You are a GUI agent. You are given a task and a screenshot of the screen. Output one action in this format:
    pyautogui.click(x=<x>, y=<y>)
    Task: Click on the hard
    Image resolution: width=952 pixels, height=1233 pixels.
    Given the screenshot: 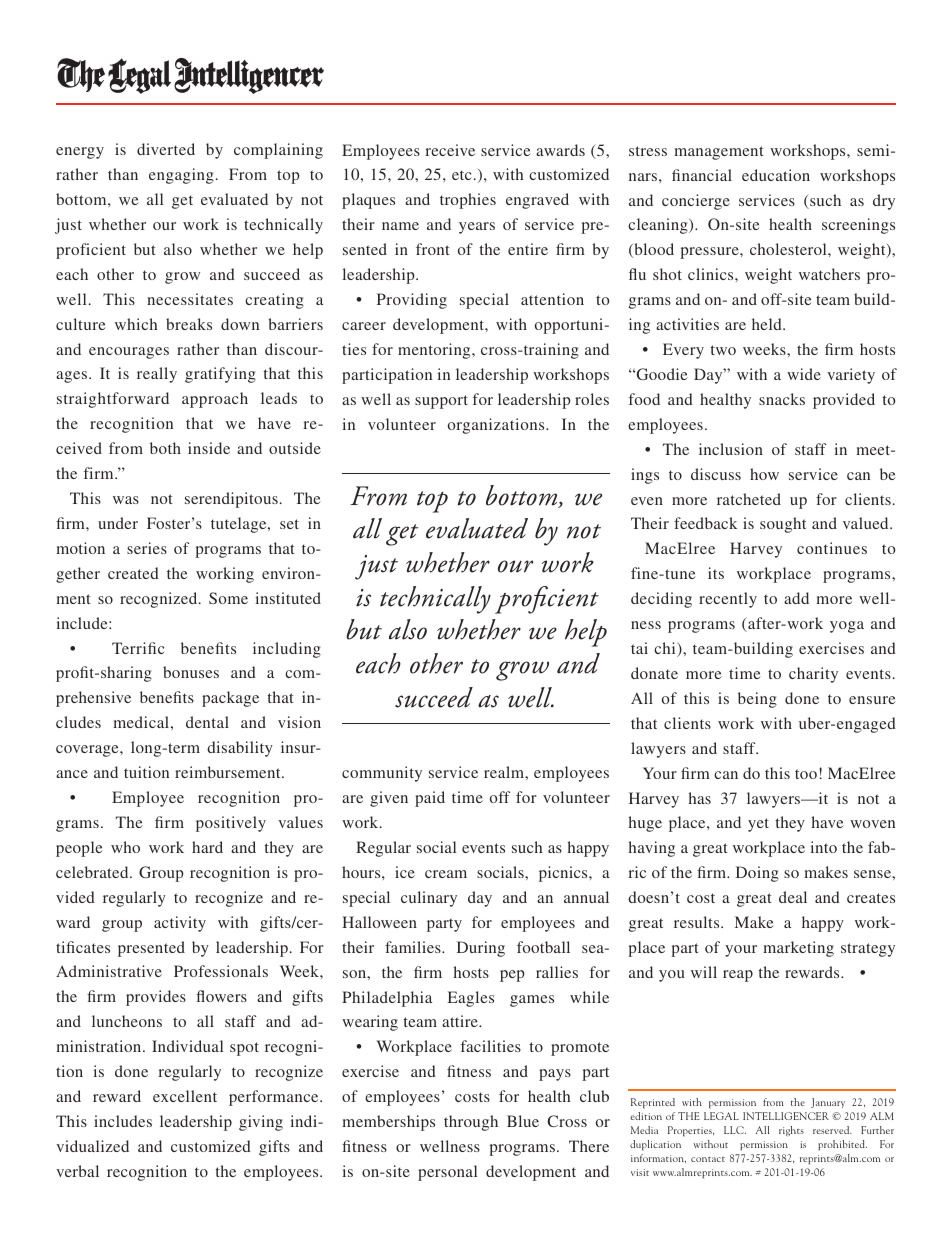 What is the action you would take?
    pyautogui.click(x=207, y=847)
